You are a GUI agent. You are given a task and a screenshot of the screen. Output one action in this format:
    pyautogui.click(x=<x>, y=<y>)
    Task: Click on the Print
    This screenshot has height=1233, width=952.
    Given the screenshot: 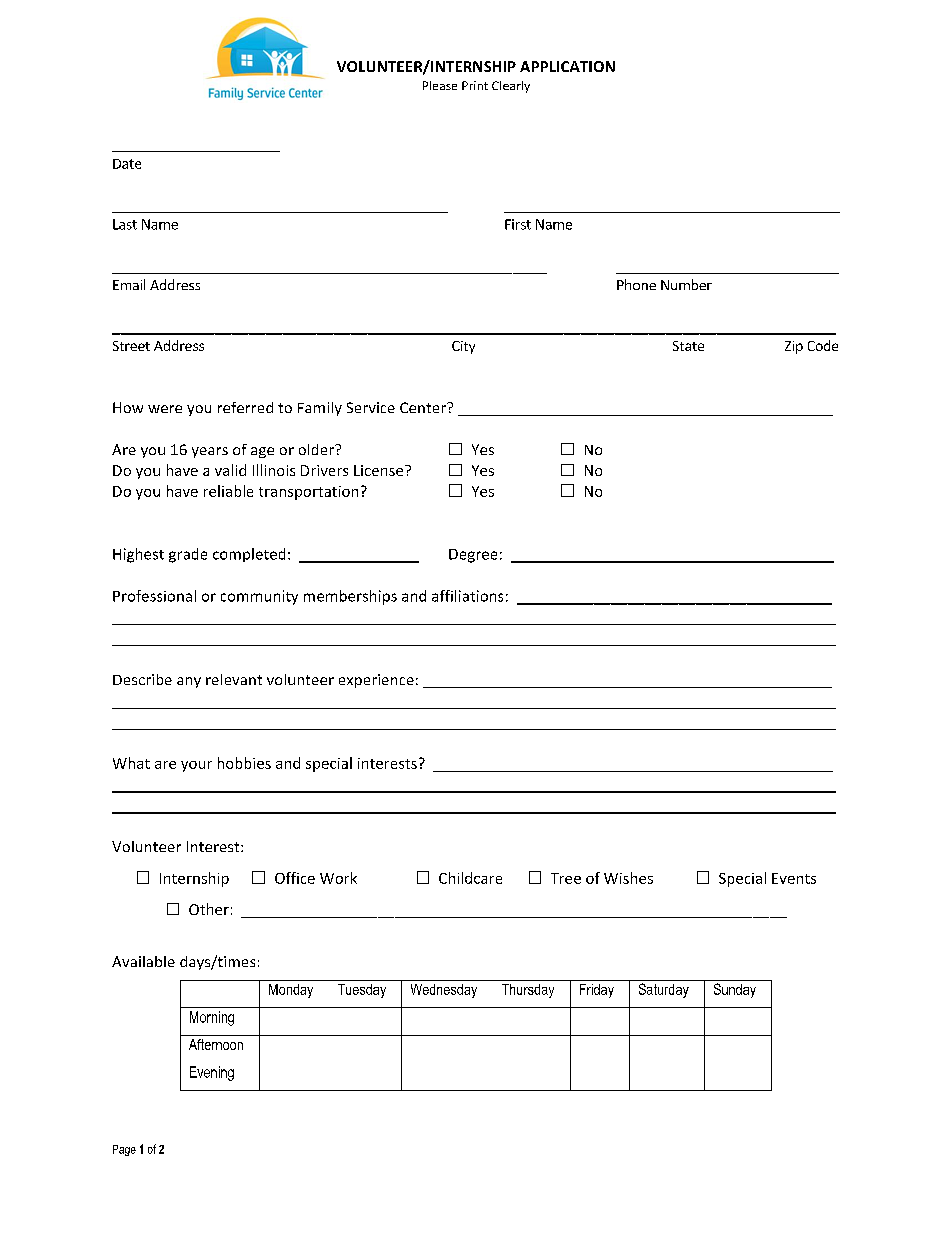 What is the action you would take?
    pyautogui.click(x=475, y=85)
